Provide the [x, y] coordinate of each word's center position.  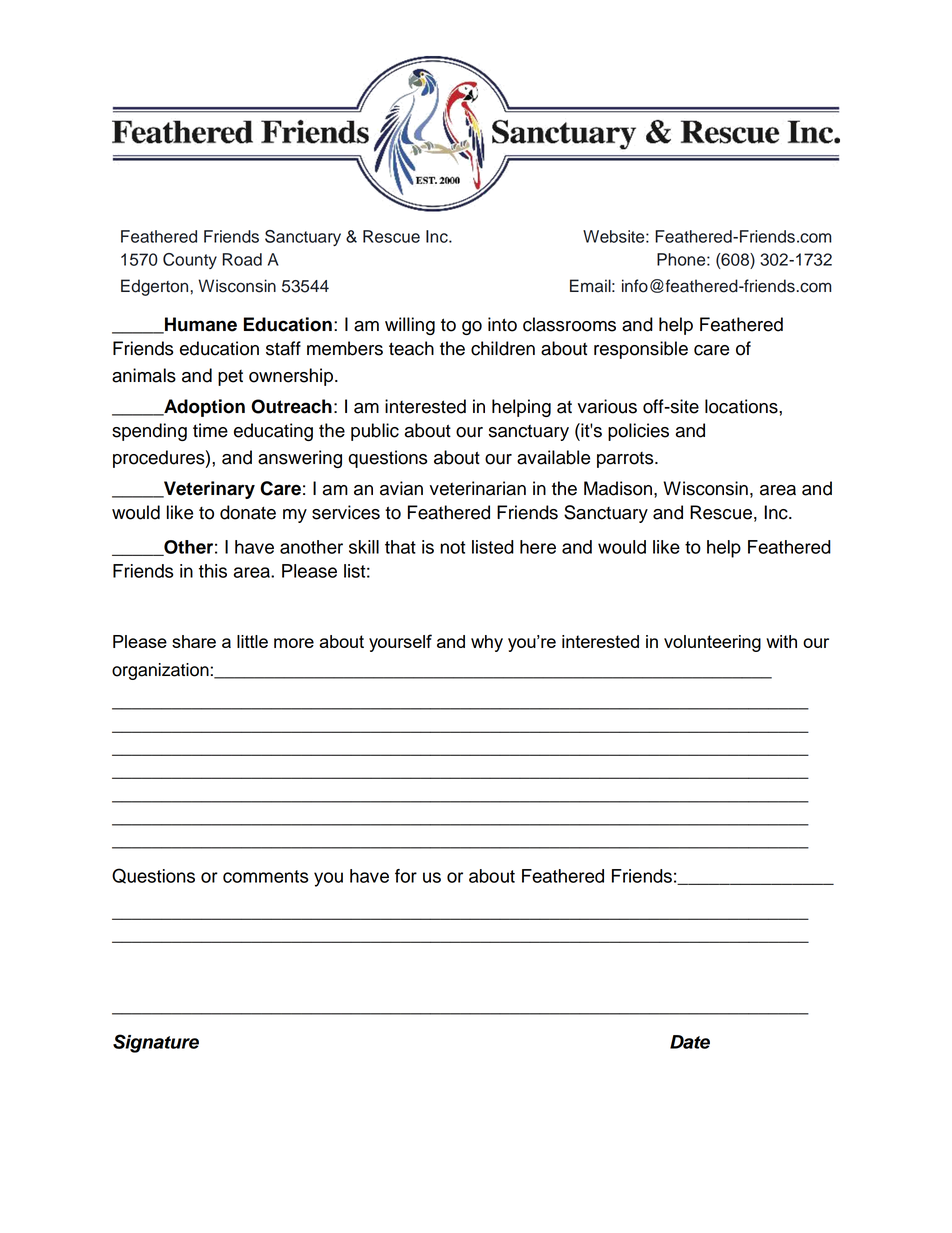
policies [638, 432]
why [487, 643]
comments [265, 876]
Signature [156, 1043]
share [194, 641]
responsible [641, 350]
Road [242, 259]
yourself [400, 643]
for [406, 876]
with [781, 641]
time [210, 430]
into [502, 324]
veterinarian [478, 488]
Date [690, 1042]
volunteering [712, 643]
